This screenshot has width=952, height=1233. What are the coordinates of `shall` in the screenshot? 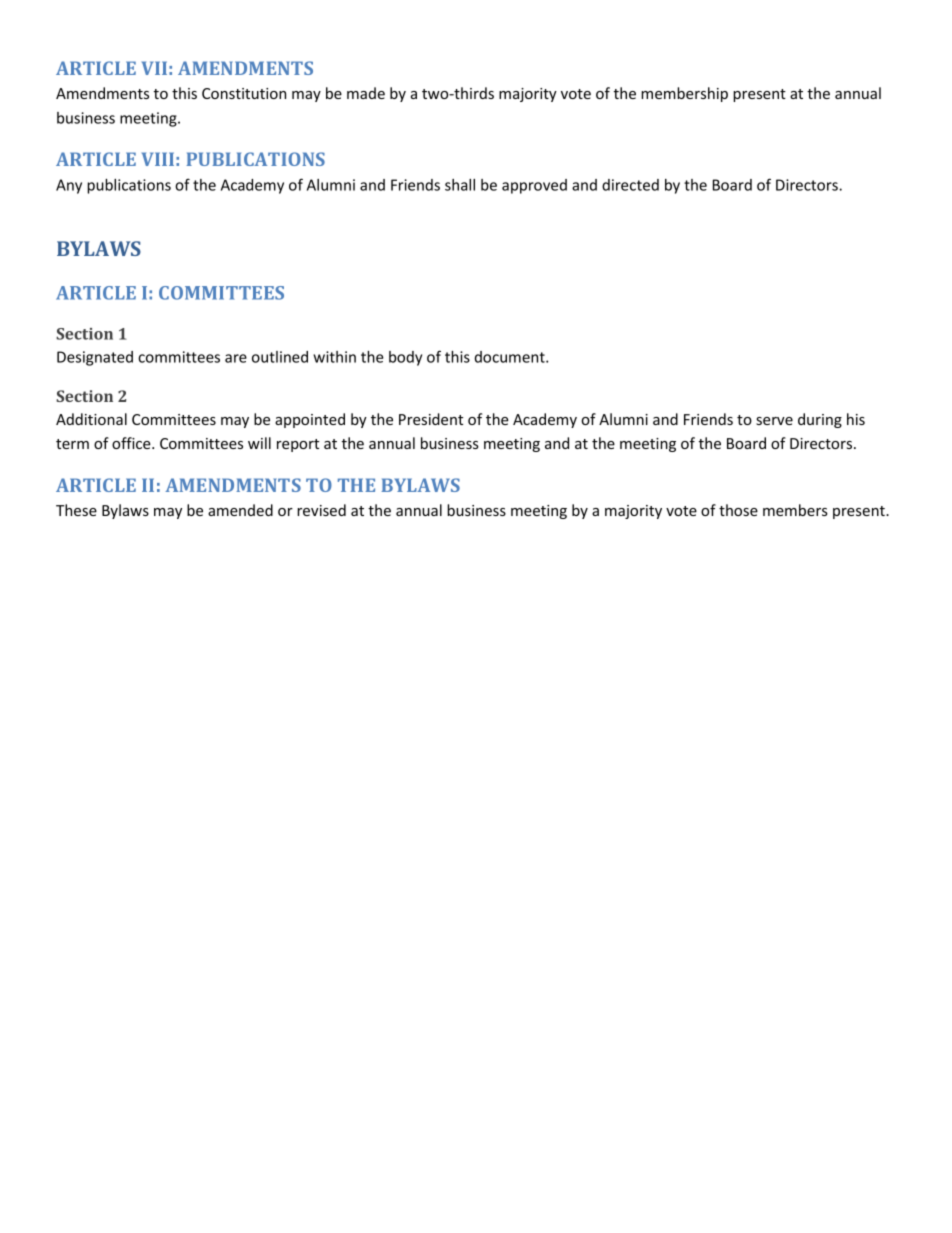 It's located at (460, 185).
